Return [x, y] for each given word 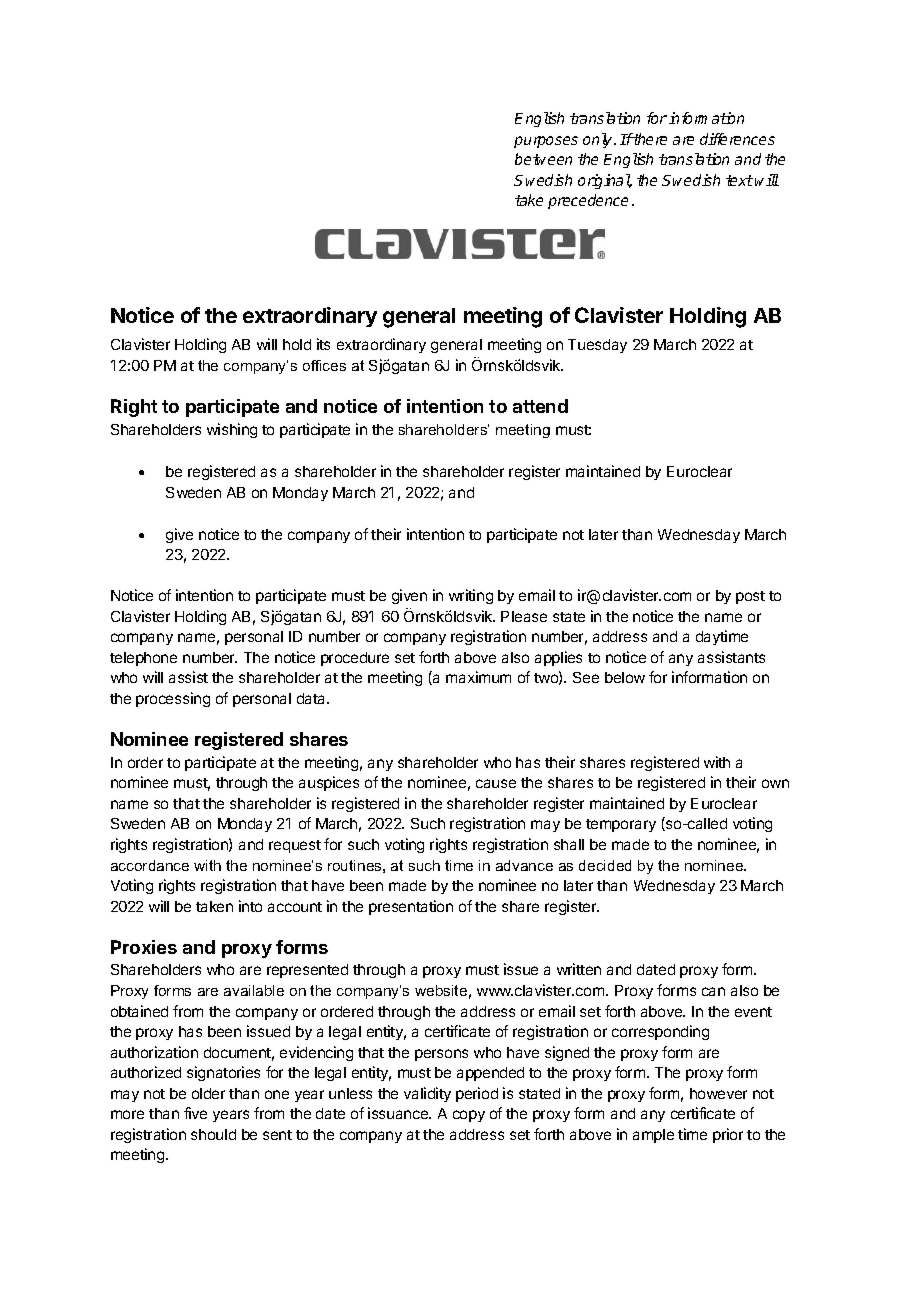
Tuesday [597, 346]
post [750, 597]
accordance [150, 865]
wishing [232, 430]
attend [540, 406]
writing [471, 596]
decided [605, 865]
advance [524, 865]
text [739, 180]
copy [469, 1116]
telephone [143, 659]
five [195, 1113]
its [323, 344]
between [543, 159]
